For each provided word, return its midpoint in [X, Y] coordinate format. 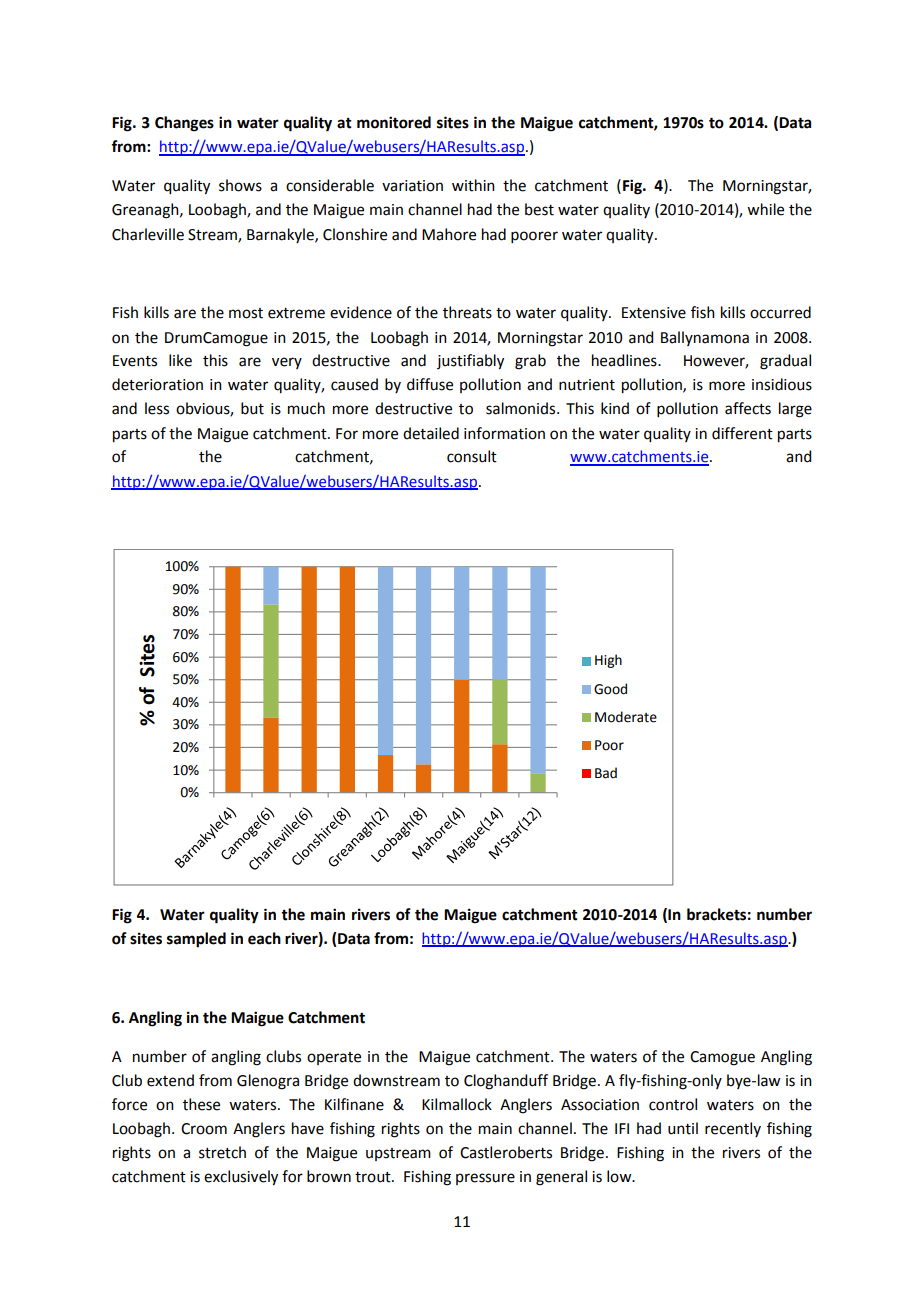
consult [472, 456]
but [252, 408]
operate [334, 1058]
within [473, 185]
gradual [785, 362]
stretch [222, 1152]
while [765, 209]
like [180, 360]
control [673, 1104]
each [264, 938]
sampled [196, 940]
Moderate [626, 717]
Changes [184, 124]
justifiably [470, 362]
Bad [606, 773]
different [742, 433]
